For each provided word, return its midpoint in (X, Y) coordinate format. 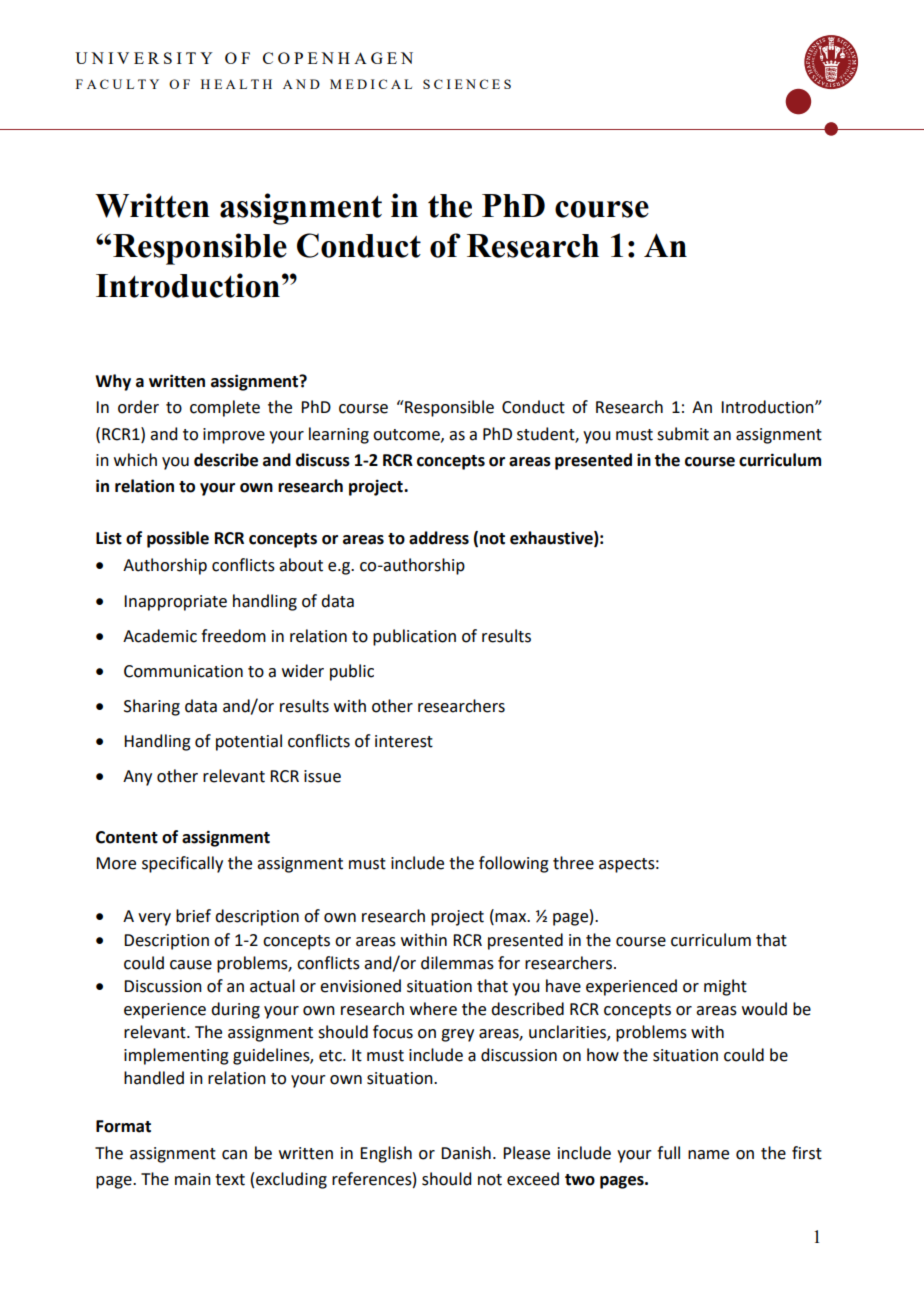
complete (225, 408)
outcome (407, 435)
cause (191, 965)
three (573, 863)
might (725, 987)
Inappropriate (175, 603)
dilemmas (457, 963)
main (193, 1179)
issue (322, 776)
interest (404, 741)
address (439, 538)
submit (683, 434)
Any (137, 778)
